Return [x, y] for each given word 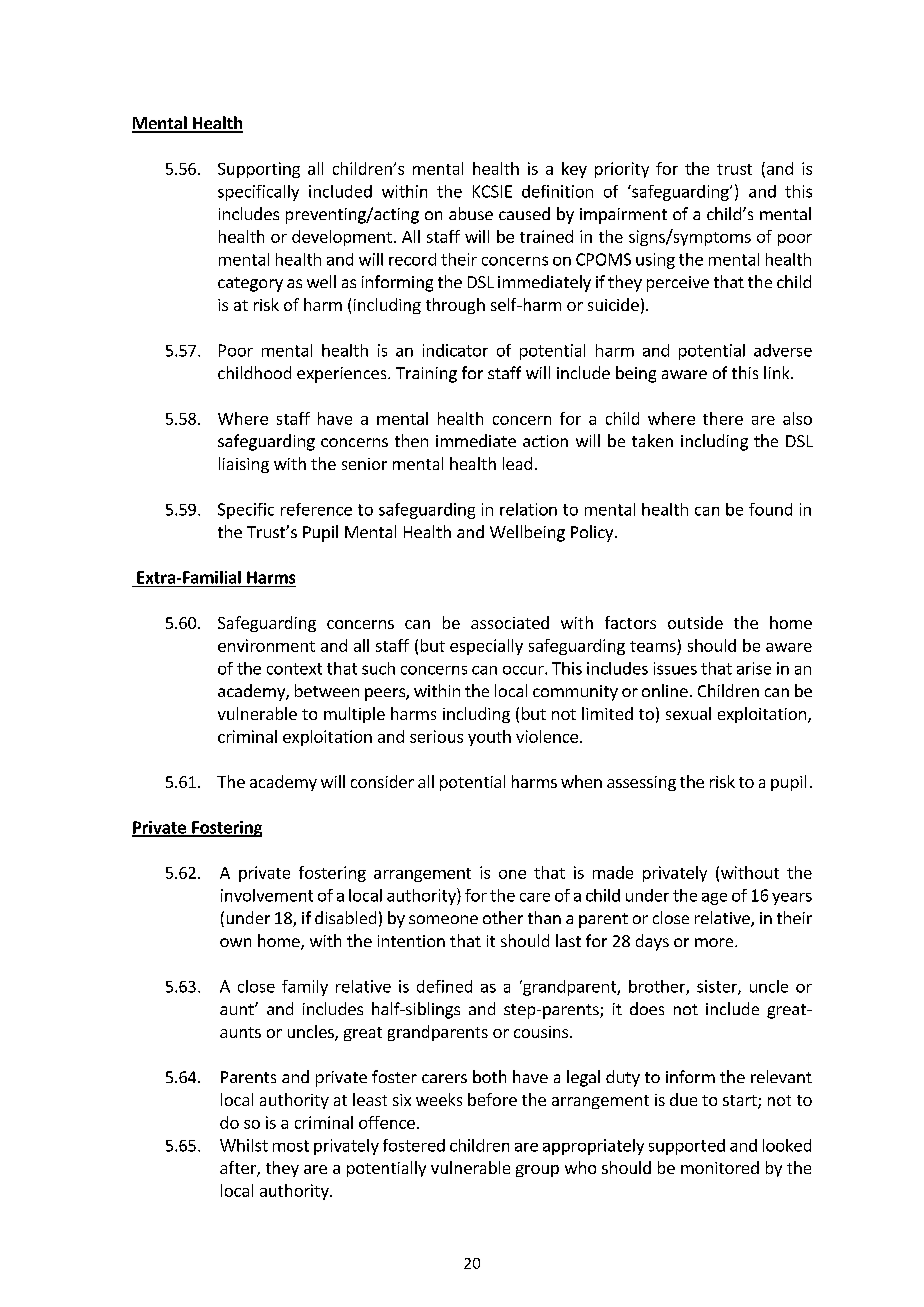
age [714, 899]
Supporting [259, 170]
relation [528, 509]
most [291, 1146]
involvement [267, 895]
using [655, 261]
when [581, 781]
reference [316, 509]
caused [524, 213]
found [770, 509]
